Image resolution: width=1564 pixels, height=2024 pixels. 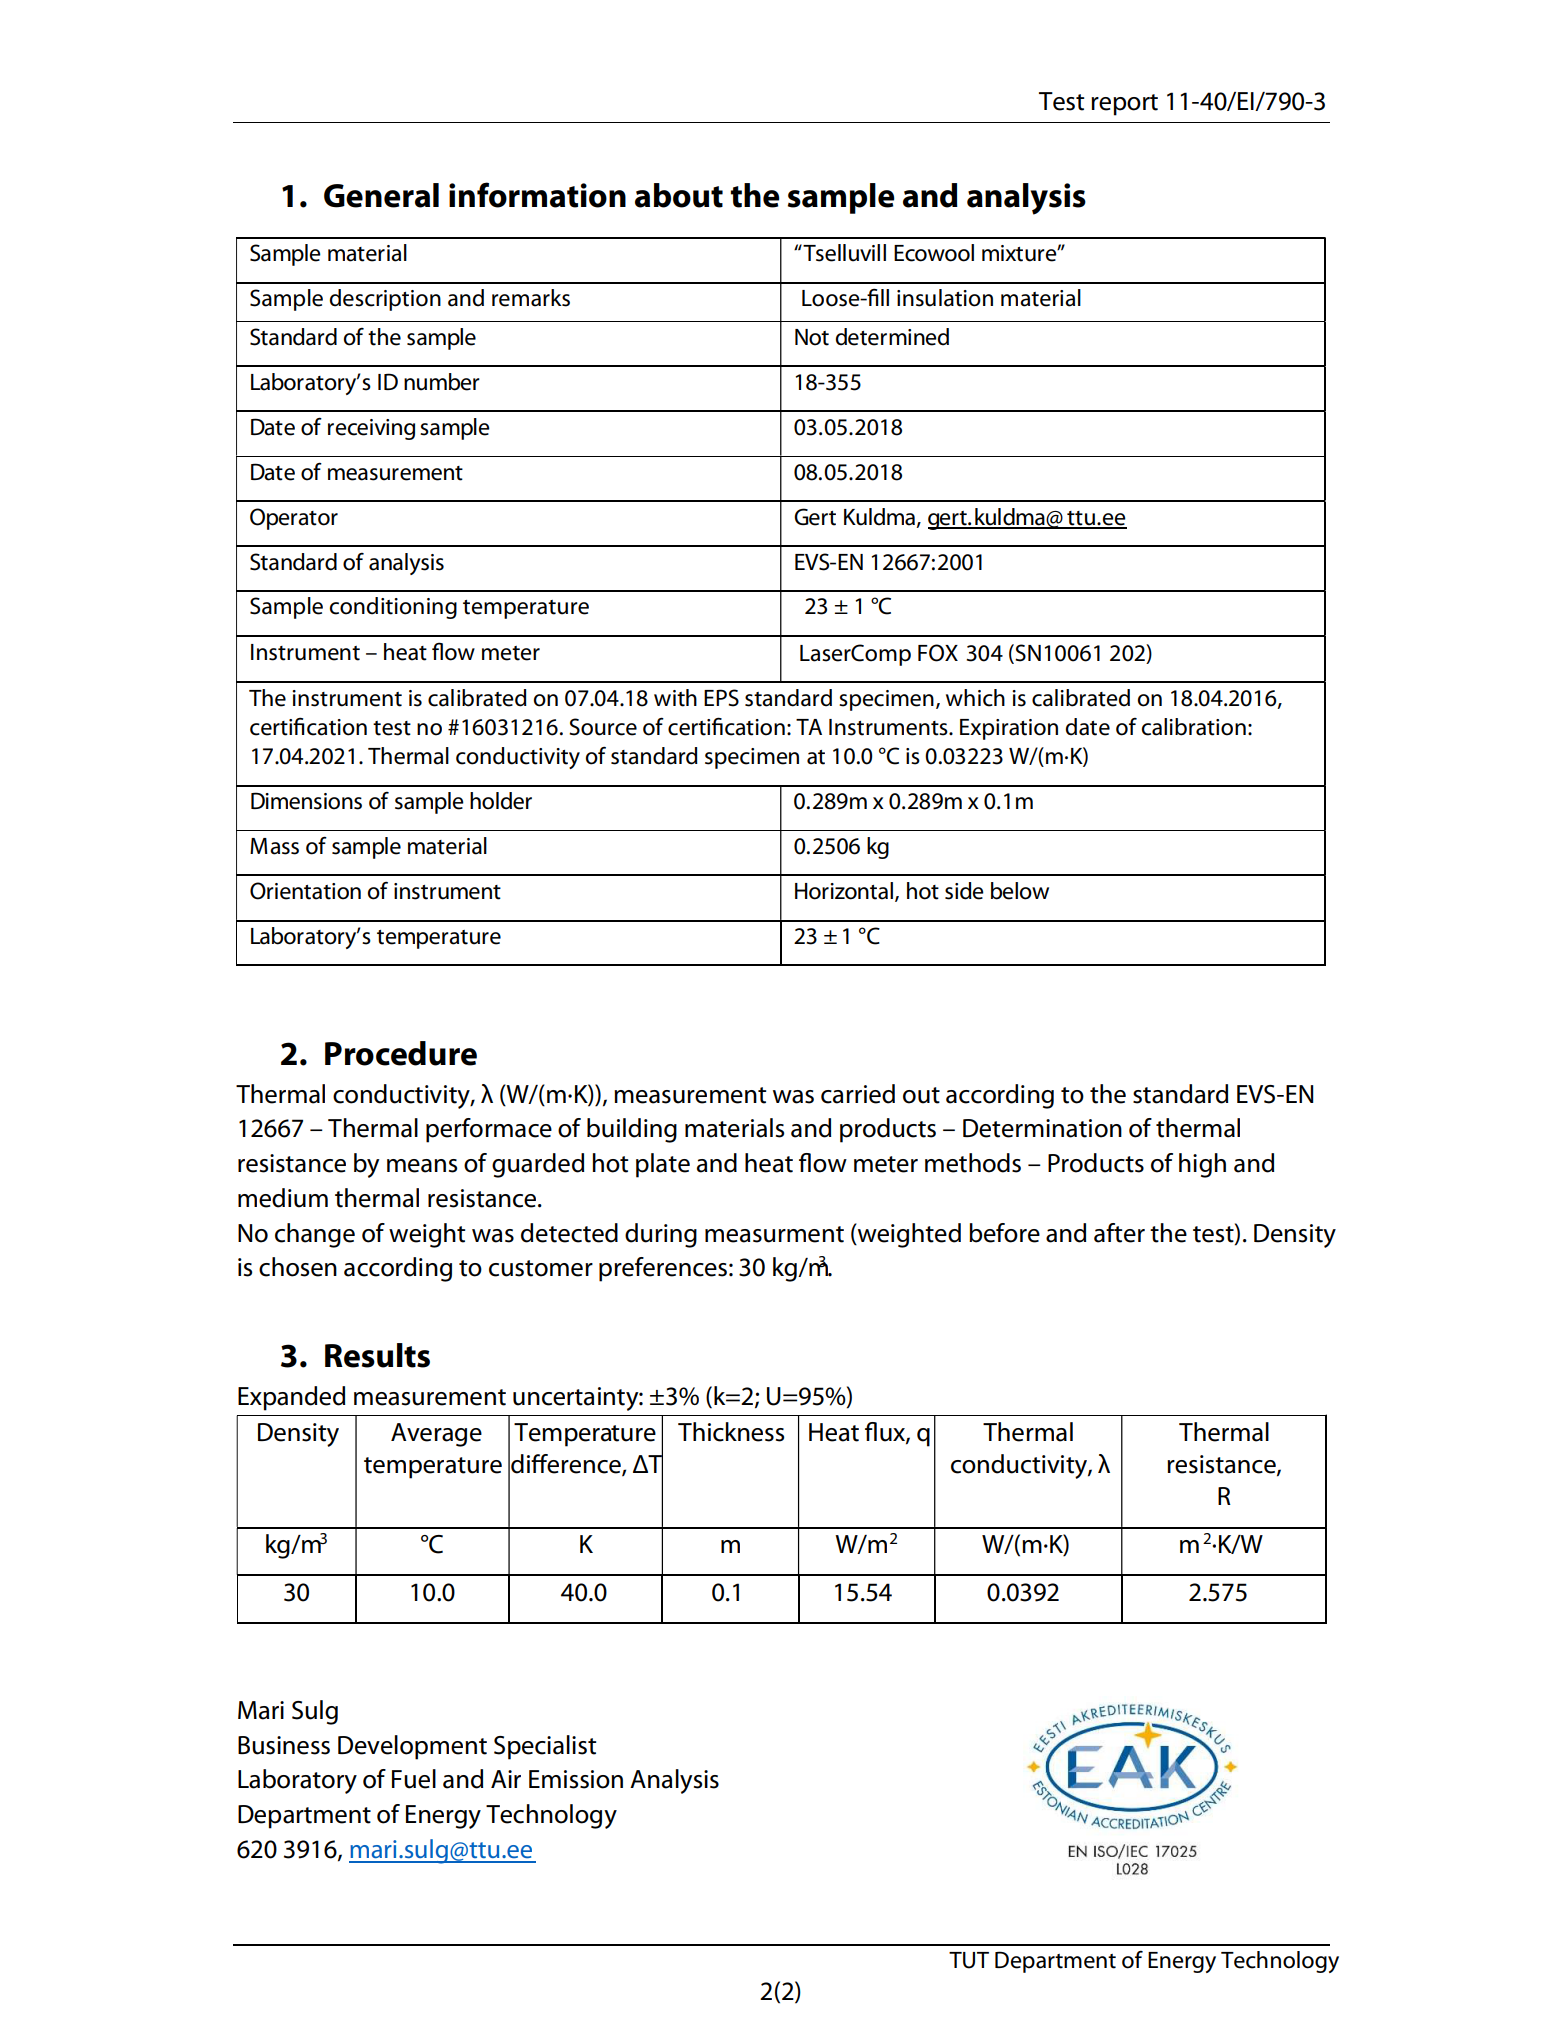 What do you see at coordinates (679, 195) in the document?
I see `about` at bounding box center [679, 195].
